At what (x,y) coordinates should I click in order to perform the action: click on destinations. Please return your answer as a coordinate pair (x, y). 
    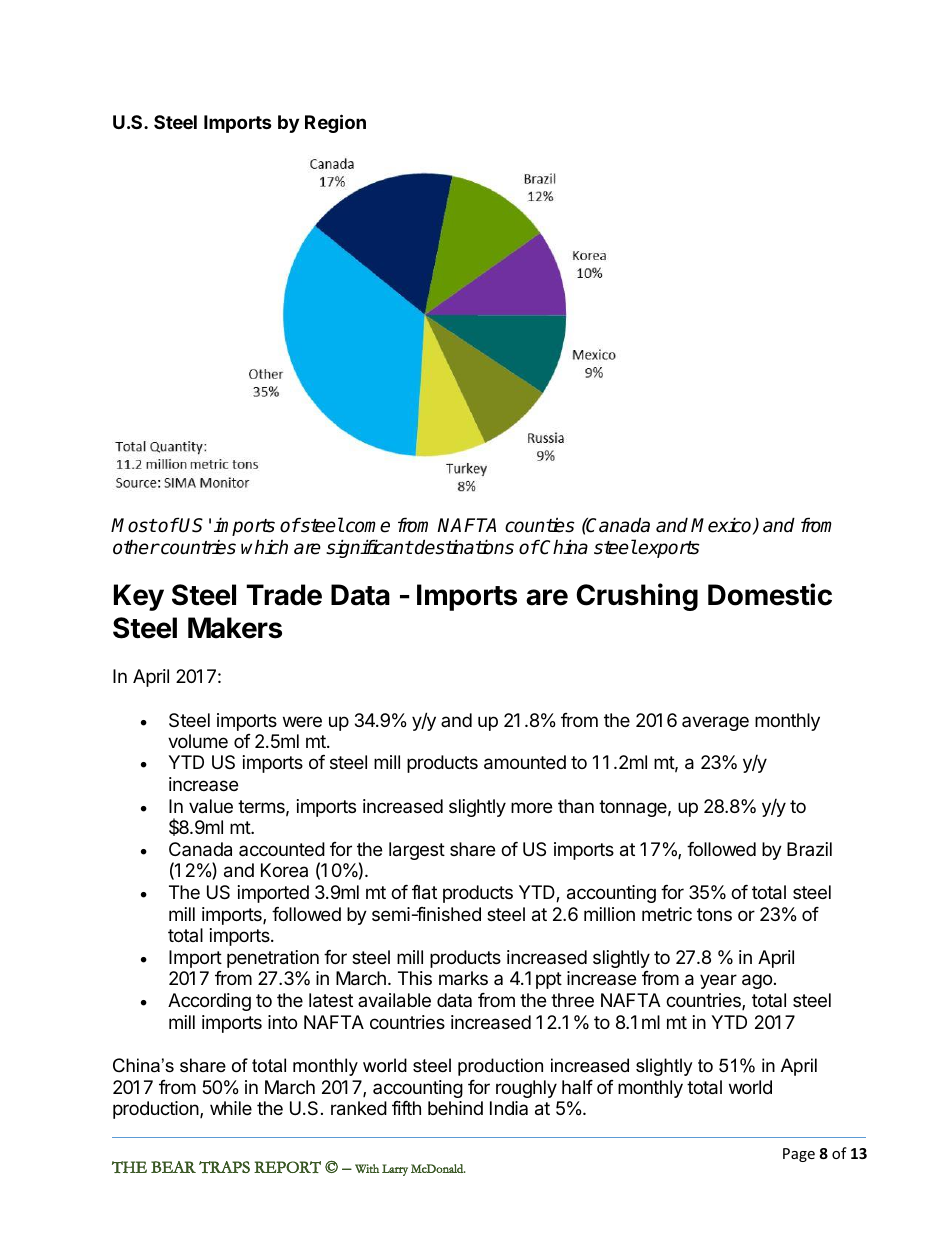
    Looking at the image, I should click on (463, 547).
